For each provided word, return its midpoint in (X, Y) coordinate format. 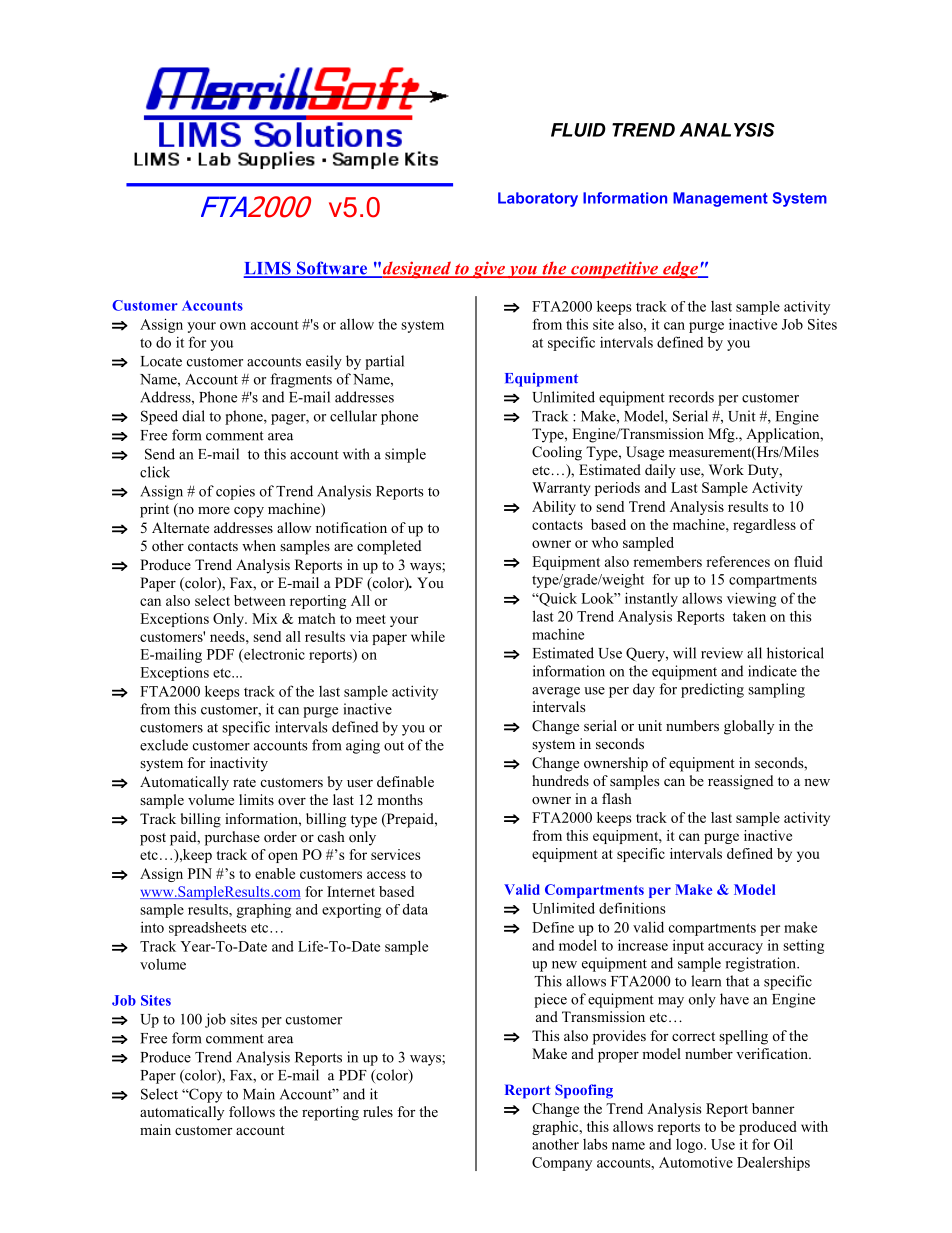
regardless (764, 526)
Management (720, 199)
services (395, 854)
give (488, 269)
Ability (554, 508)
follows (252, 1112)
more (214, 510)
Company (562, 1164)
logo (690, 1146)
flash (617, 798)
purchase (232, 838)
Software (332, 269)
